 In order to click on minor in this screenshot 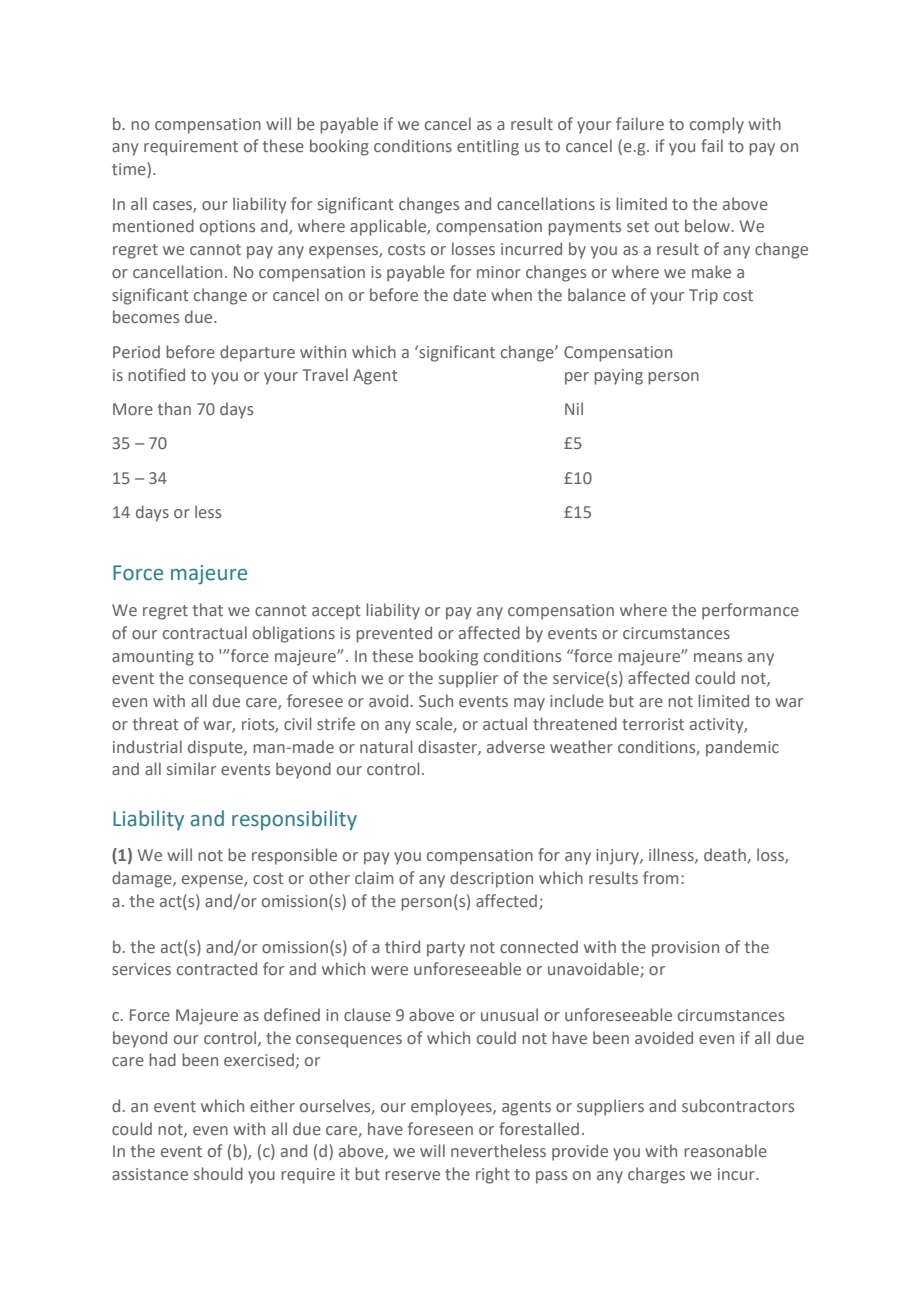, I will do `click(499, 272)`.
